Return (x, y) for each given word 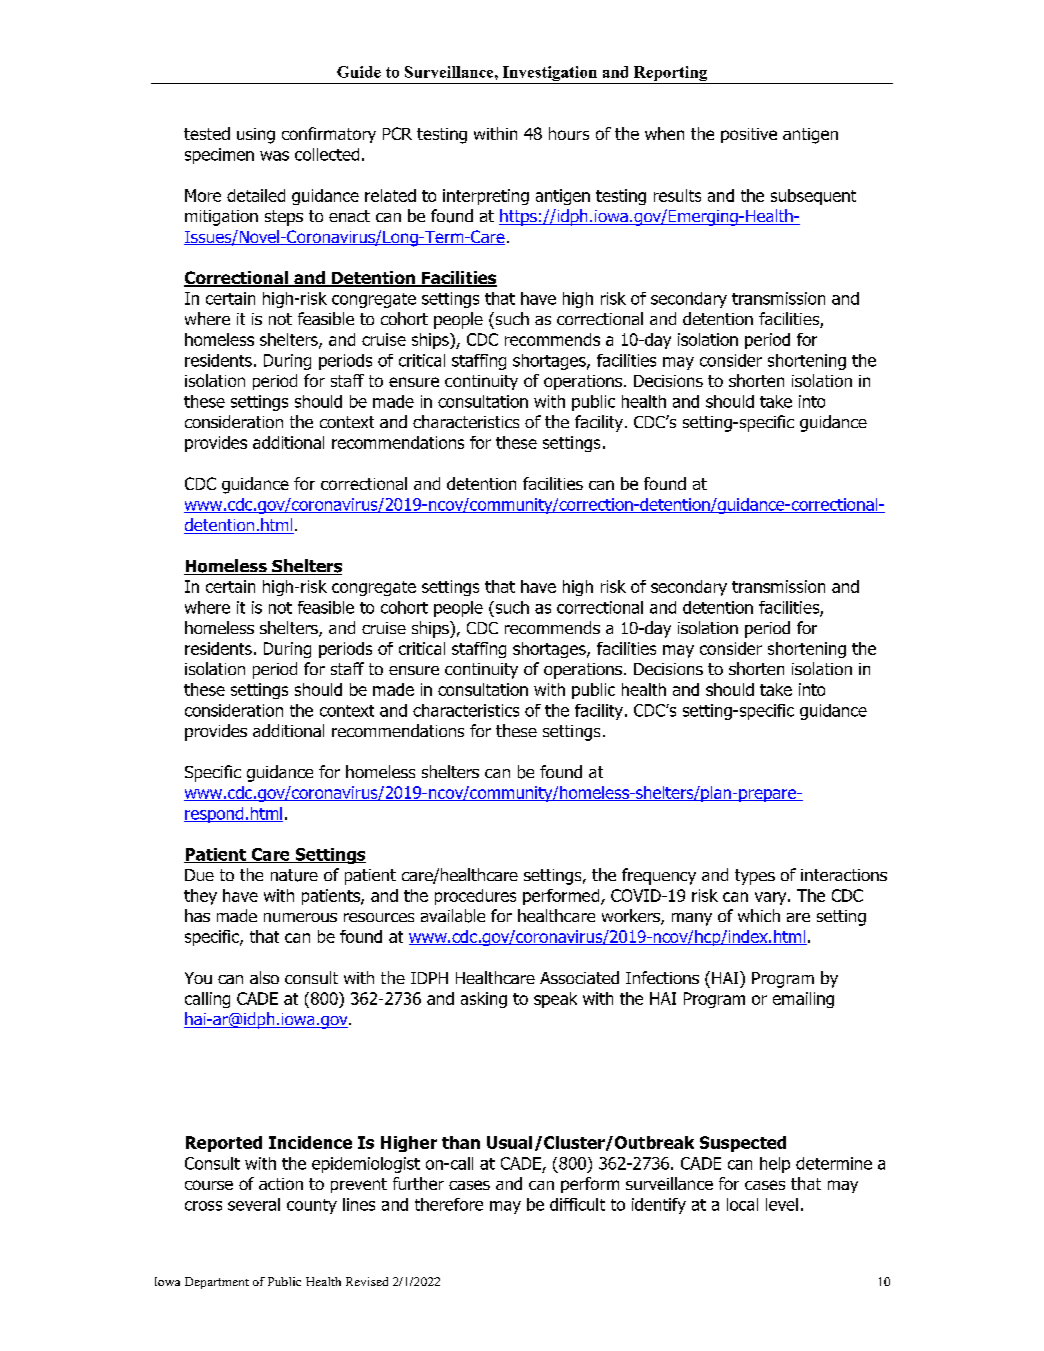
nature (294, 875)
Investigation (550, 73)
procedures (475, 897)
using (256, 136)
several (254, 1204)
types (755, 877)
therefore (449, 1204)
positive (749, 135)
